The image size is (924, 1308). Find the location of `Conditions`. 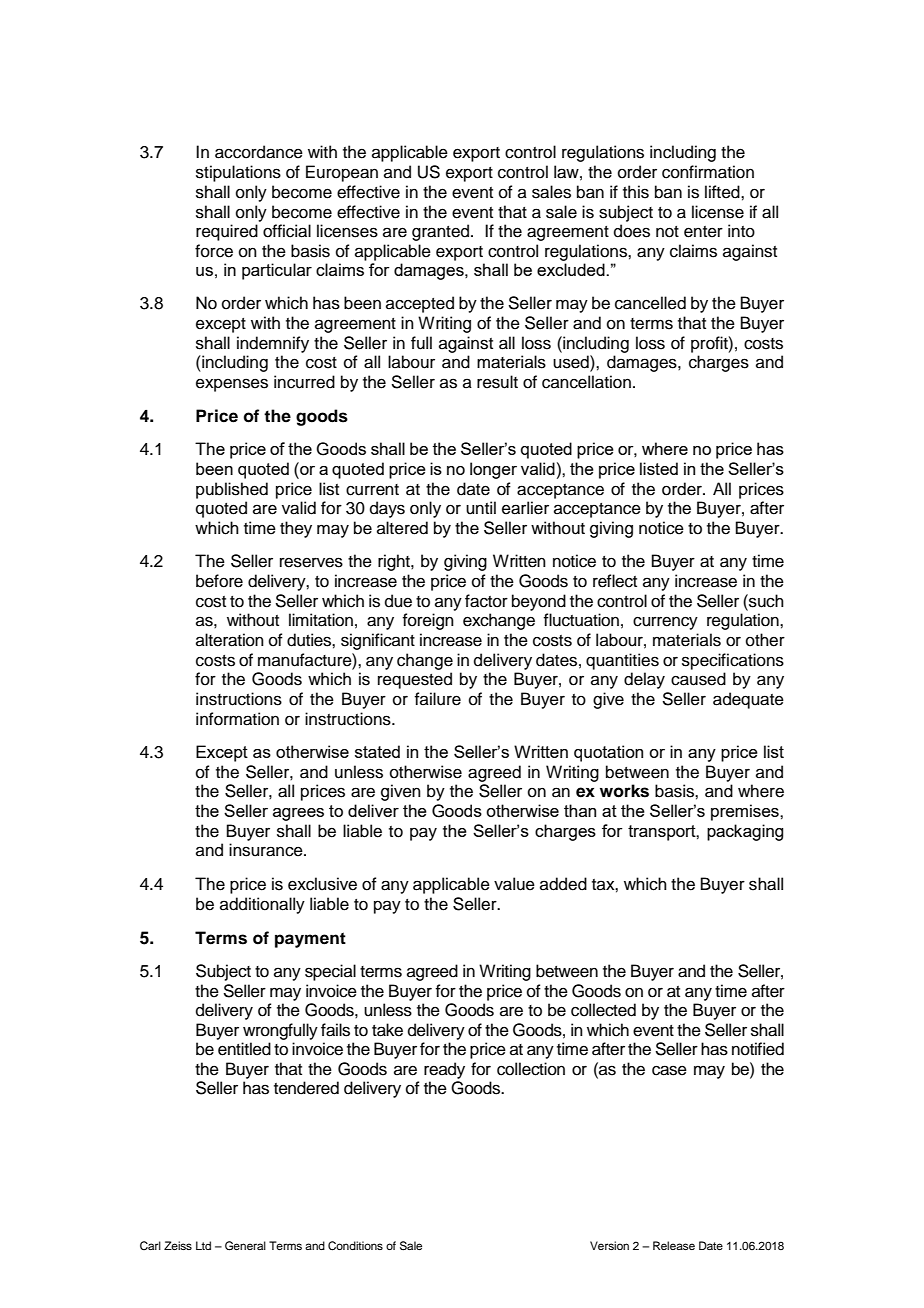

Conditions is located at coordinates (355, 1246).
